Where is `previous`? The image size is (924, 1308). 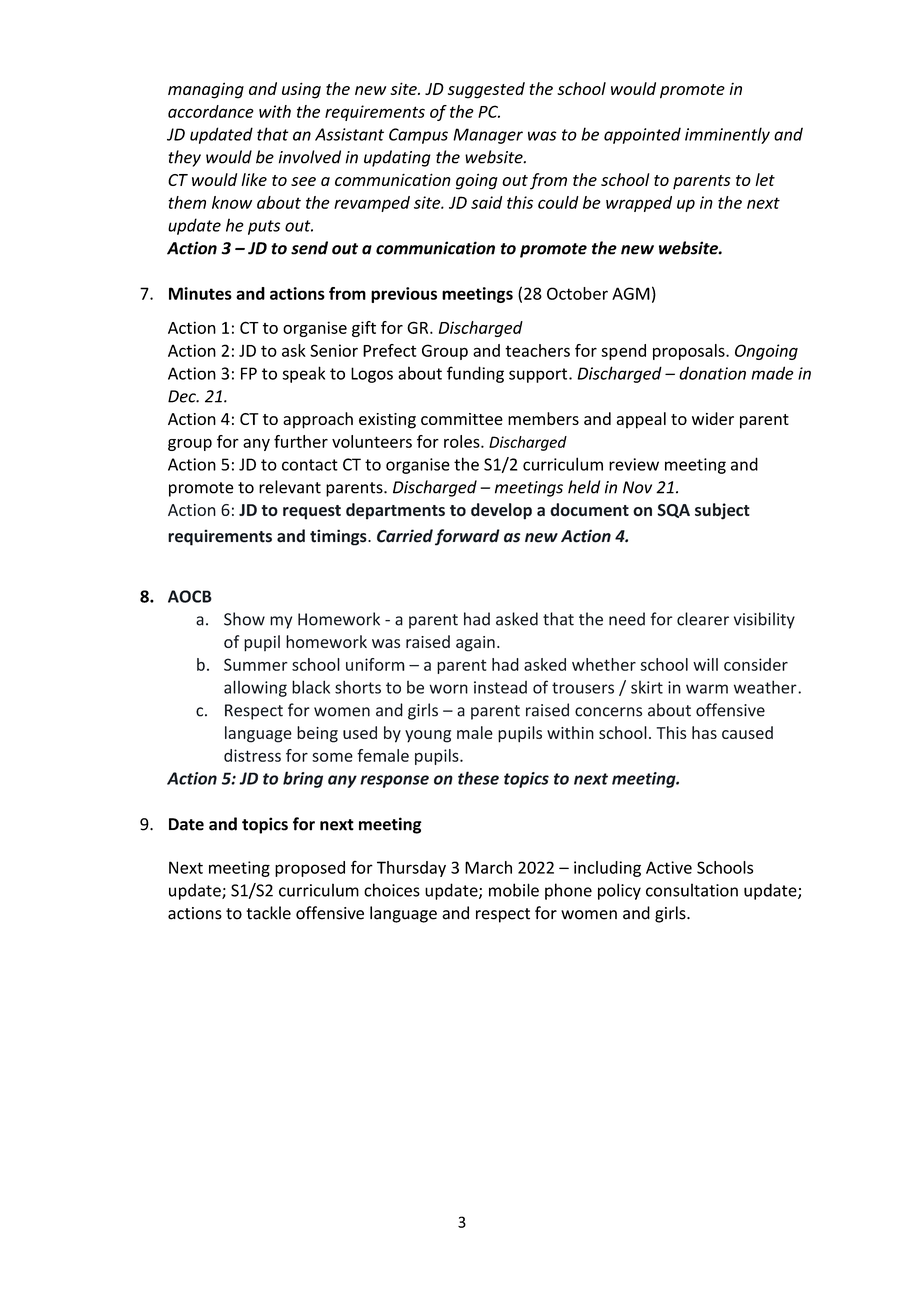
previous is located at coordinates (404, 295).
